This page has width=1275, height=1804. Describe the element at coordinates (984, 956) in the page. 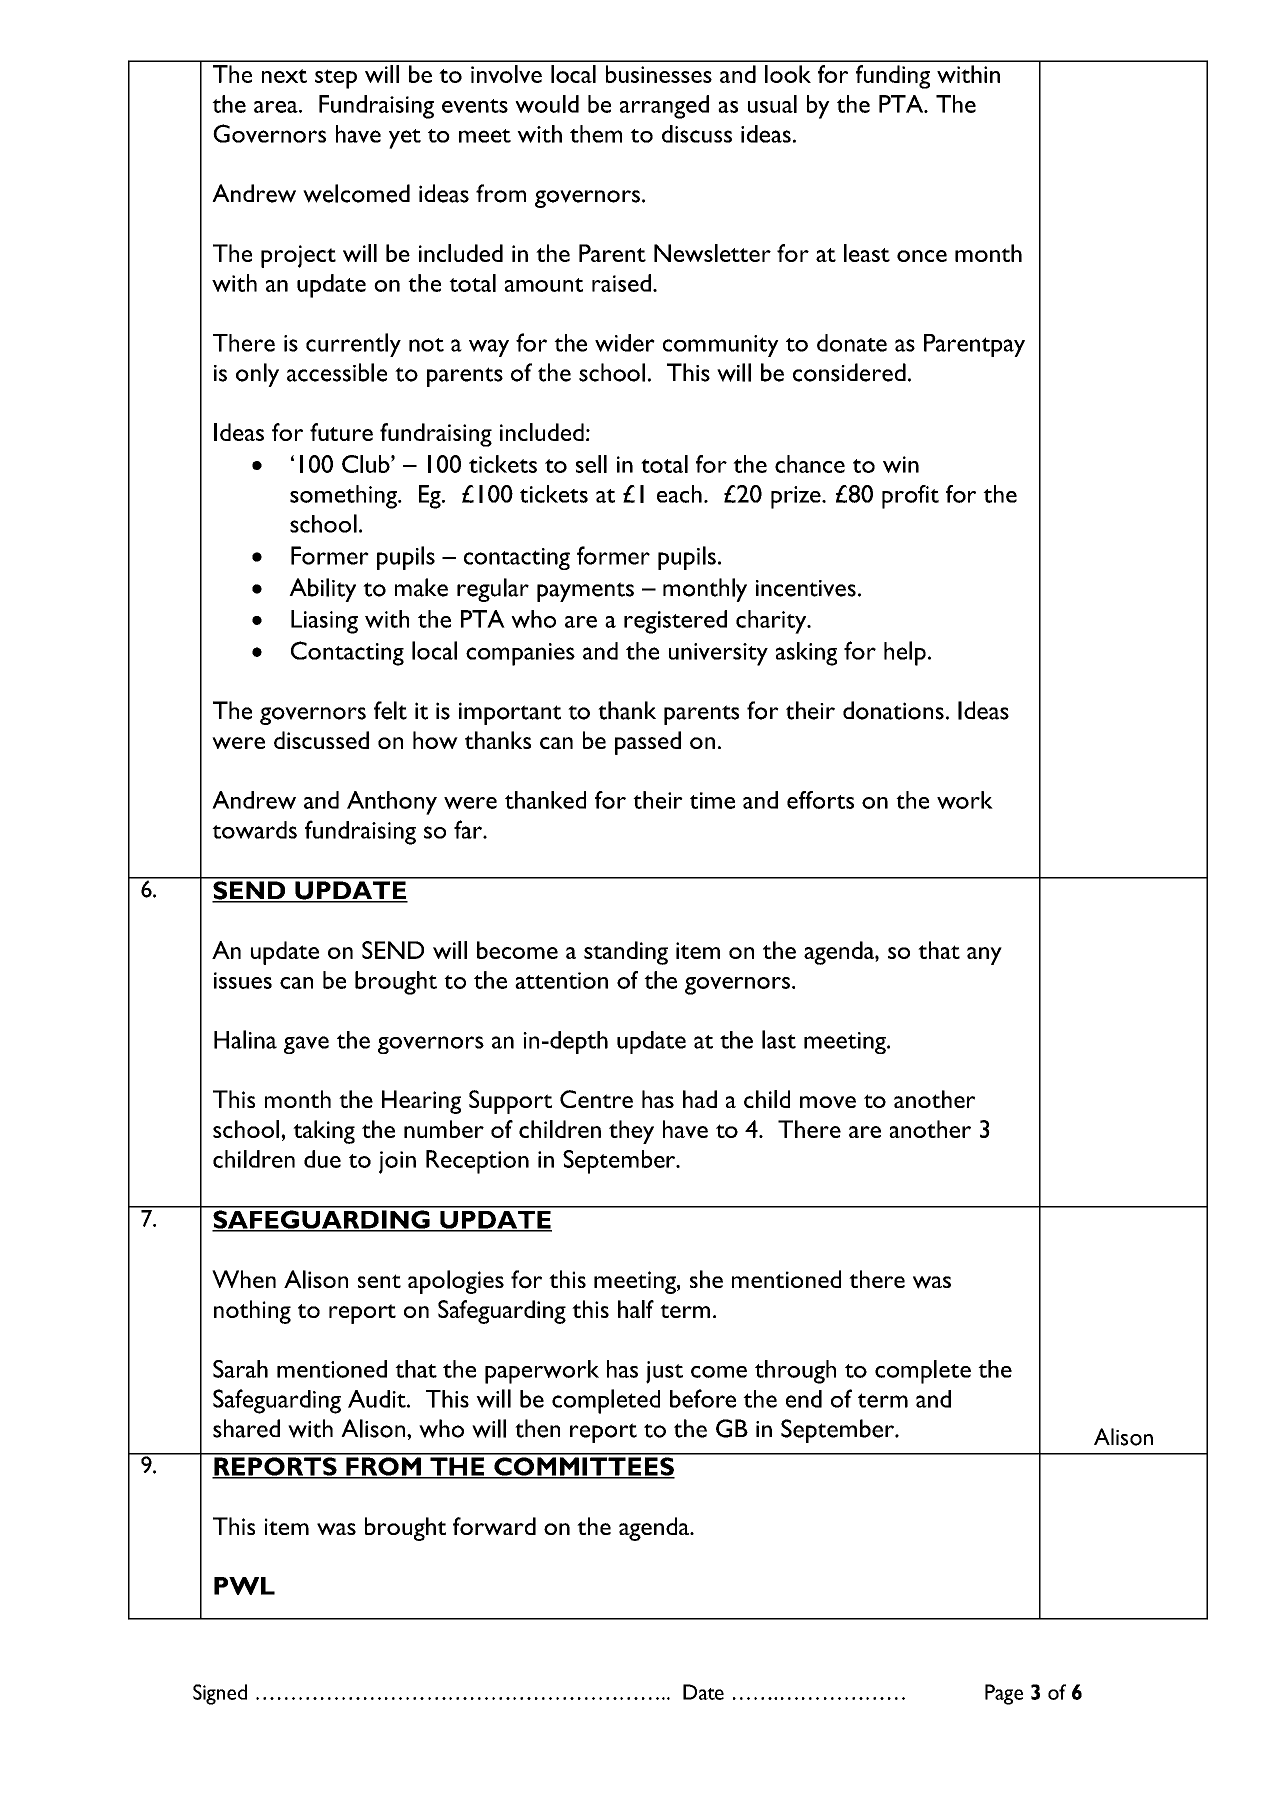

I see `any` at that location.
